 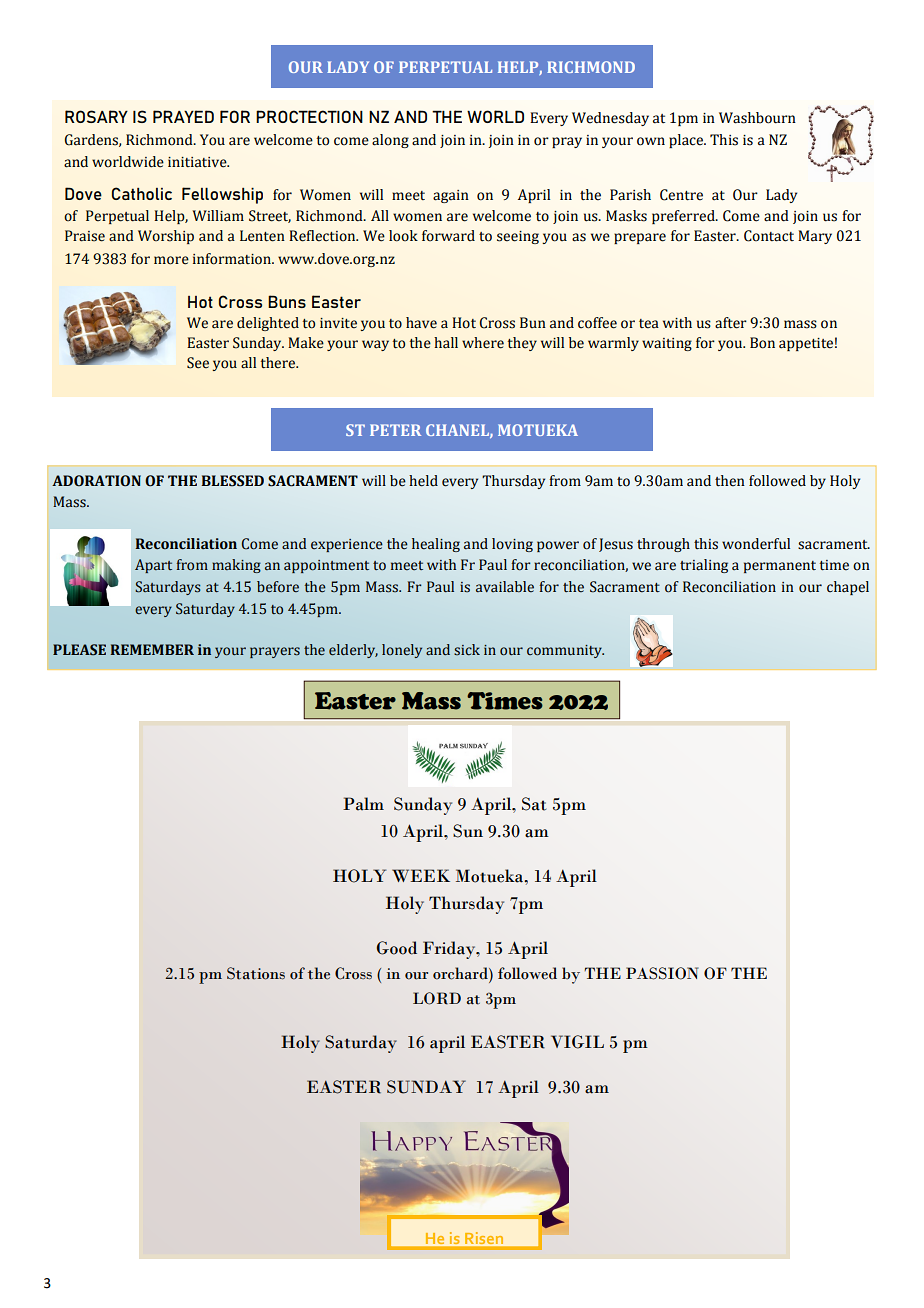 I want to click on then, so click(x=730, y=481).
